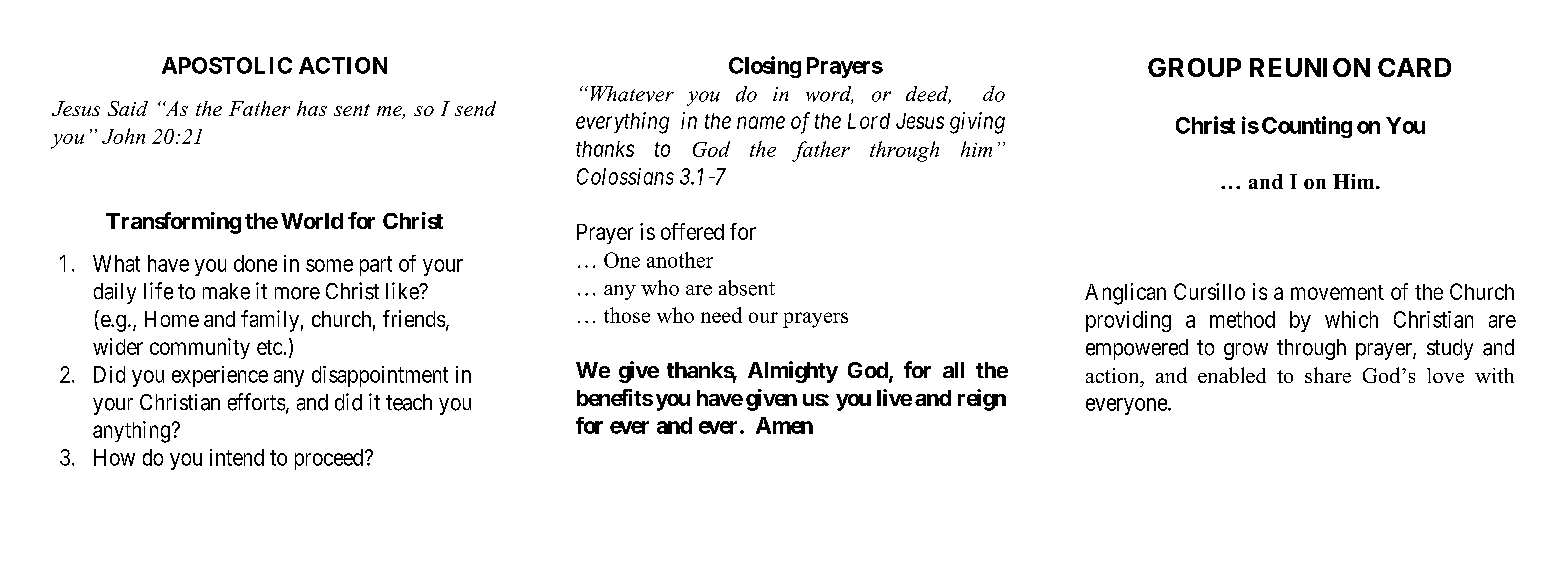  Describe the element at coordinates (1307, 127) in the screenshot. I see `Counting` at that location.
